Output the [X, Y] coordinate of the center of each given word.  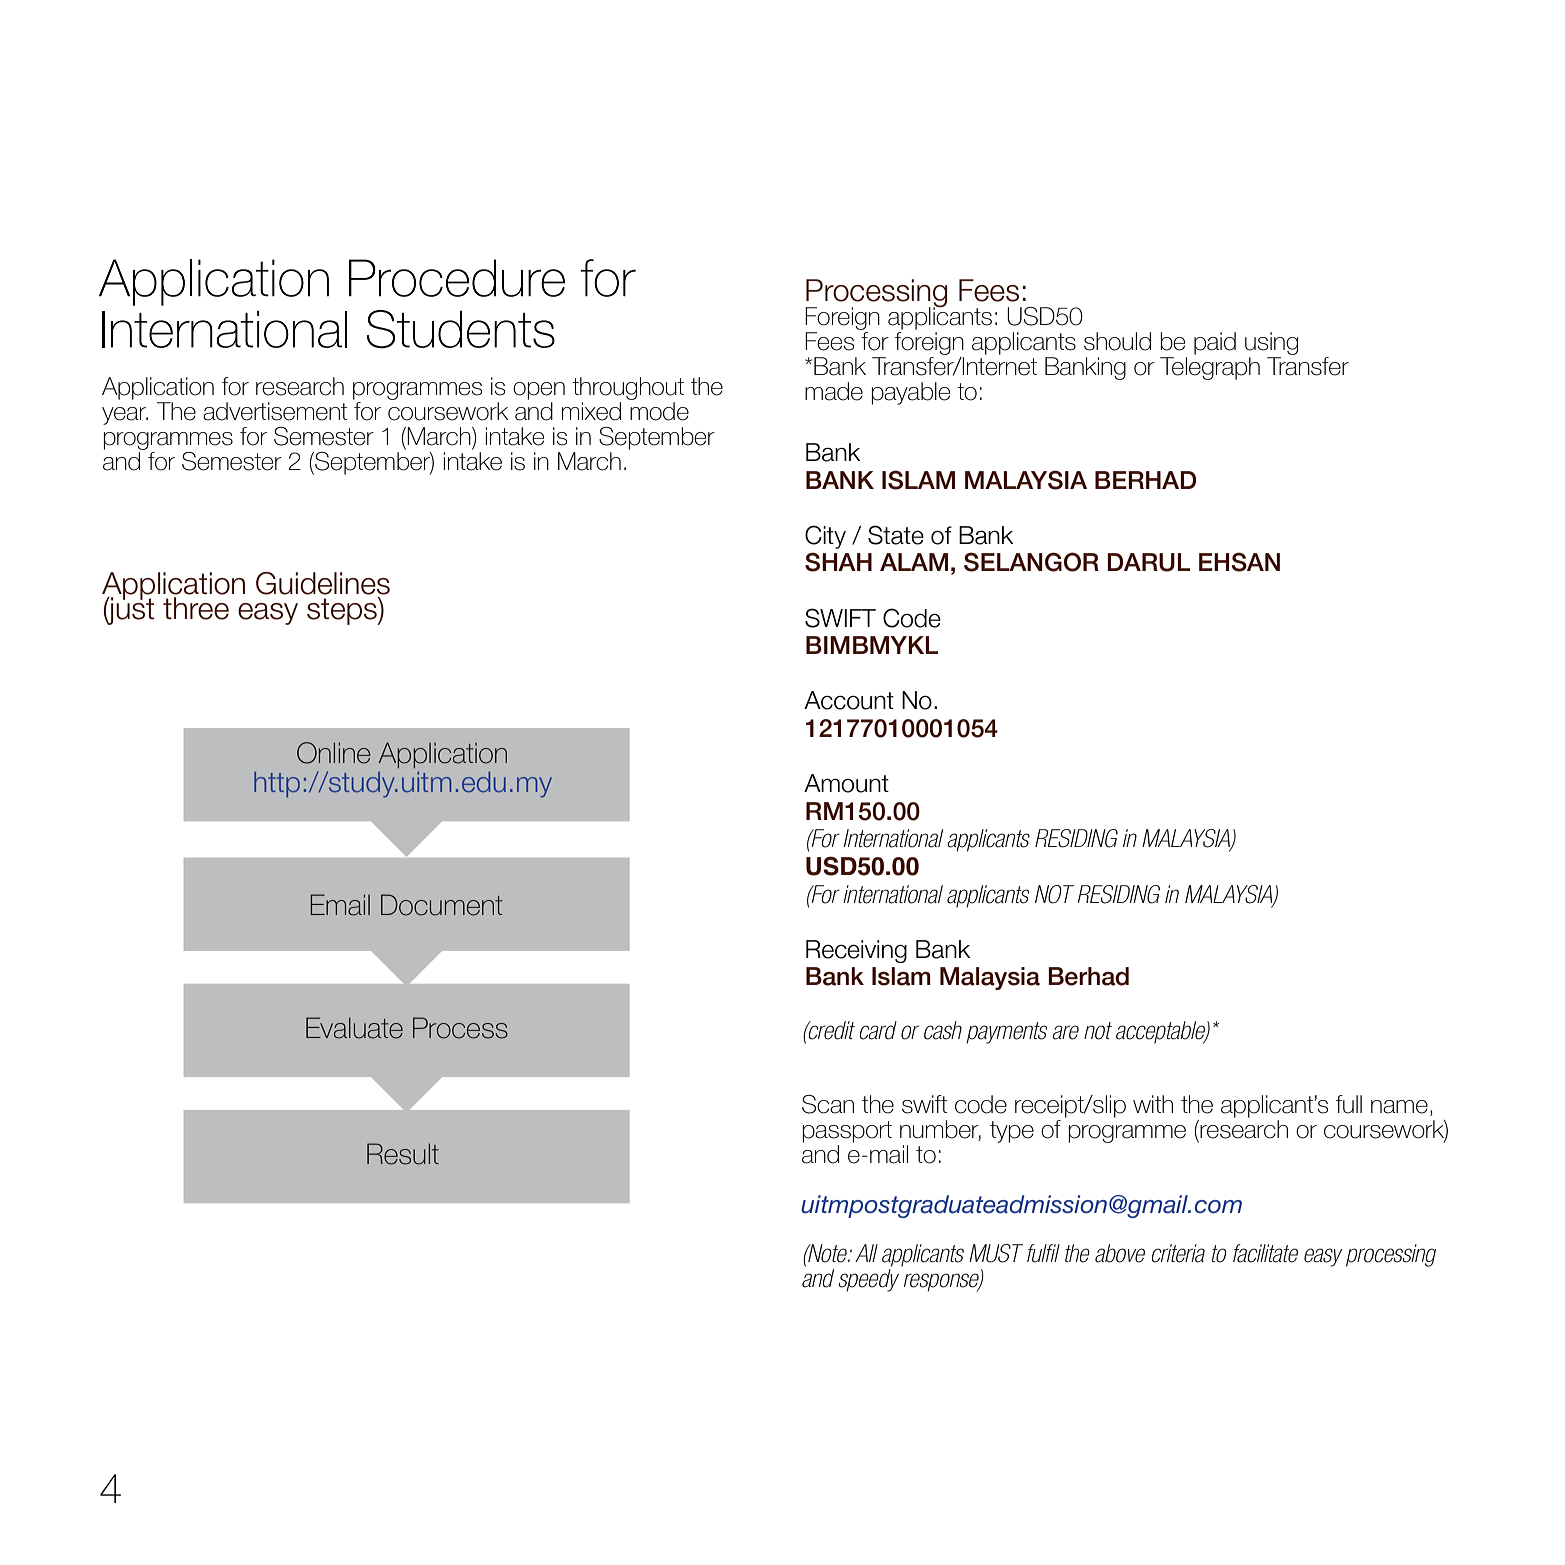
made [834, 391]
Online [333, 753]
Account [849, 700]
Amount [846, 783]
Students [461, 329]
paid [1215, 343]
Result [403, 1154]
